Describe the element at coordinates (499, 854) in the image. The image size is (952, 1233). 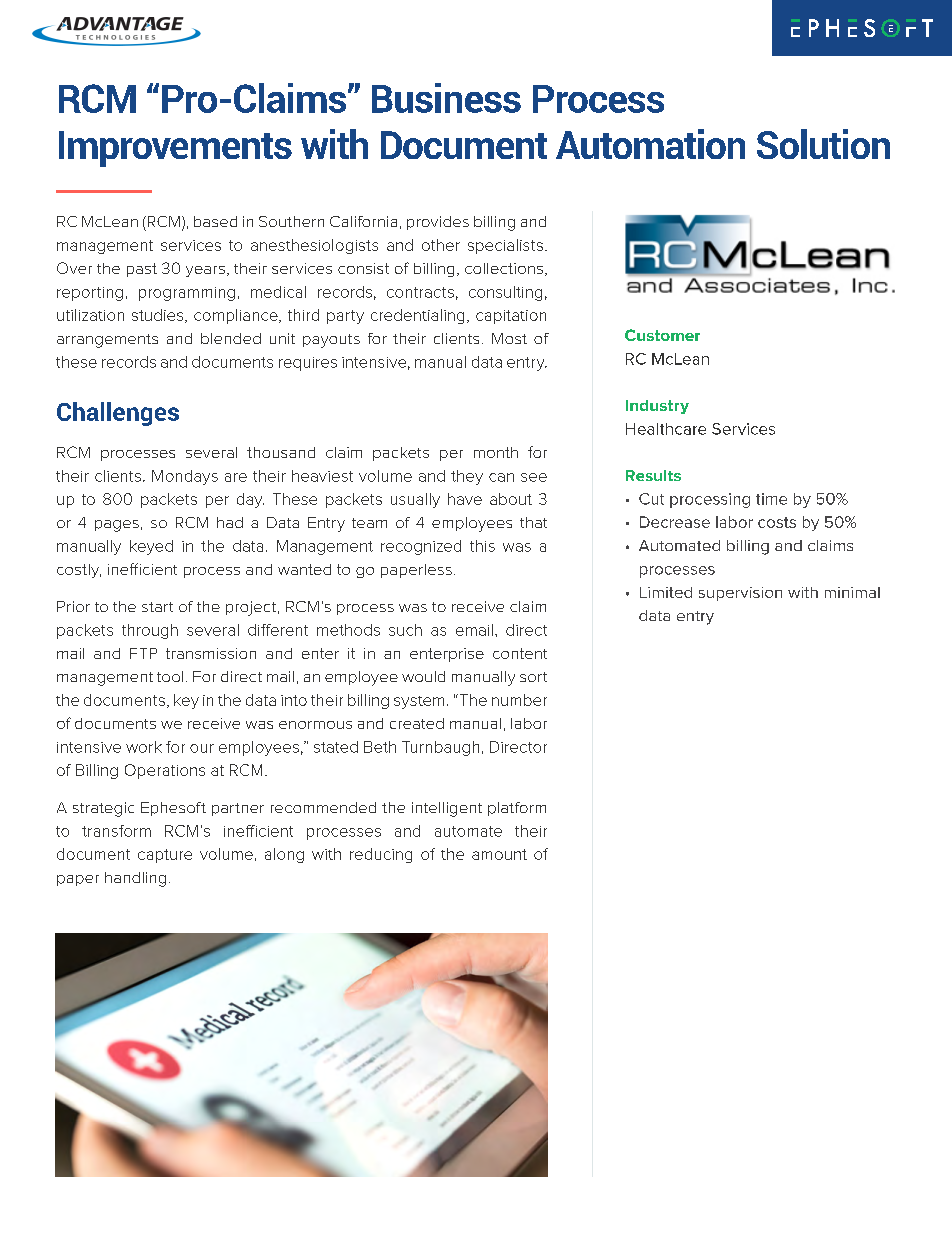
I see `amount` at that location.
